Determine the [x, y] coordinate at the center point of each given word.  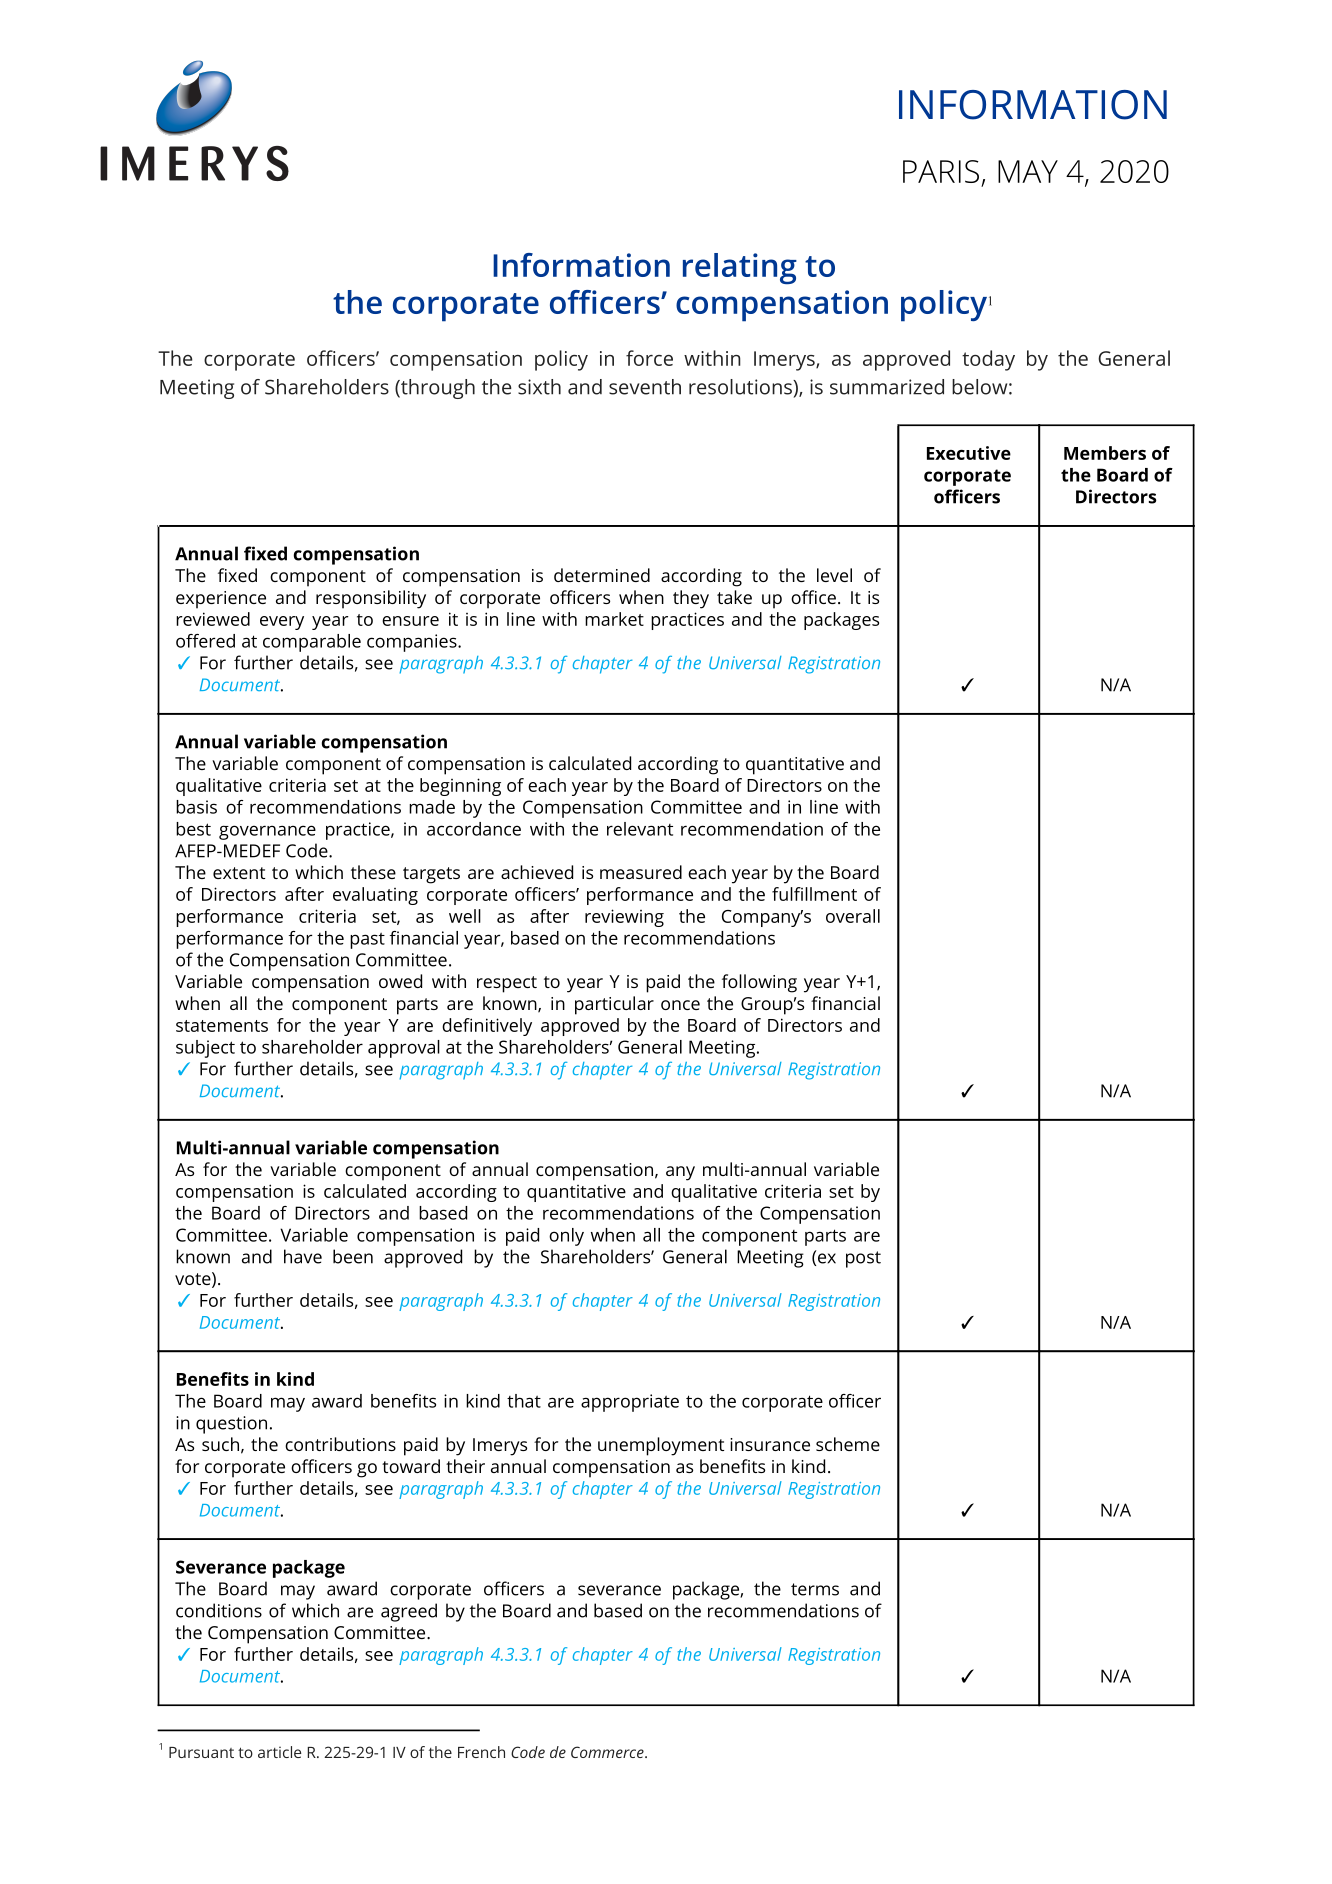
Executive [969, 453]
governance [267, 832]
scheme [848, 1444]
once [680, 1005]
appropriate [630, 1403]
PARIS [941, 171]
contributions [340, 1444]
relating [740, 268]
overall [853, 916]
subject [205, 1049]
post [863, 1259]
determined [602, 575]
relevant [640, 829]
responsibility [371, 599]
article [279, 1752]
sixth [539, 387]
